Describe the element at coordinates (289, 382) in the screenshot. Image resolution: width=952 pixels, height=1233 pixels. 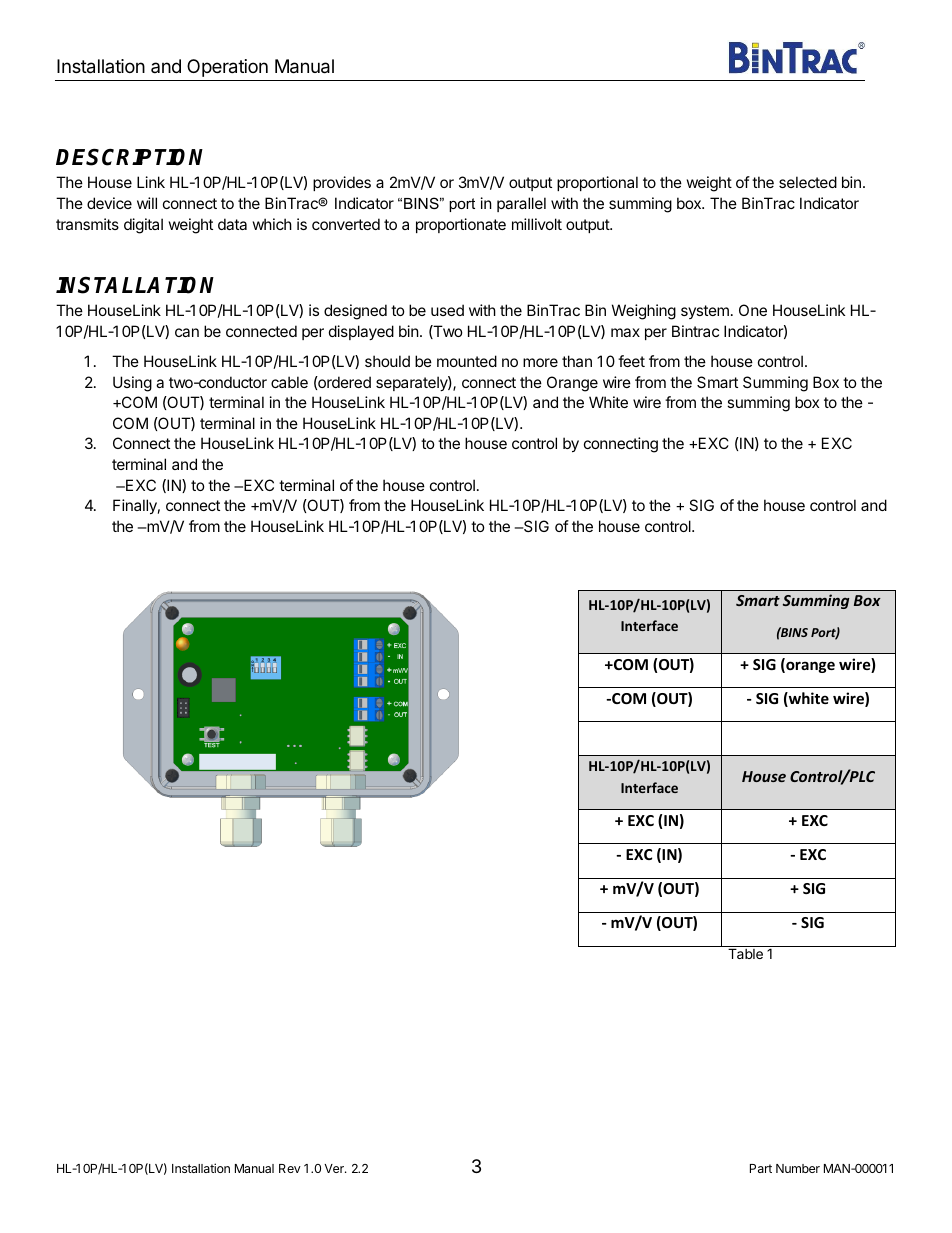
I see `cable` at that location.
